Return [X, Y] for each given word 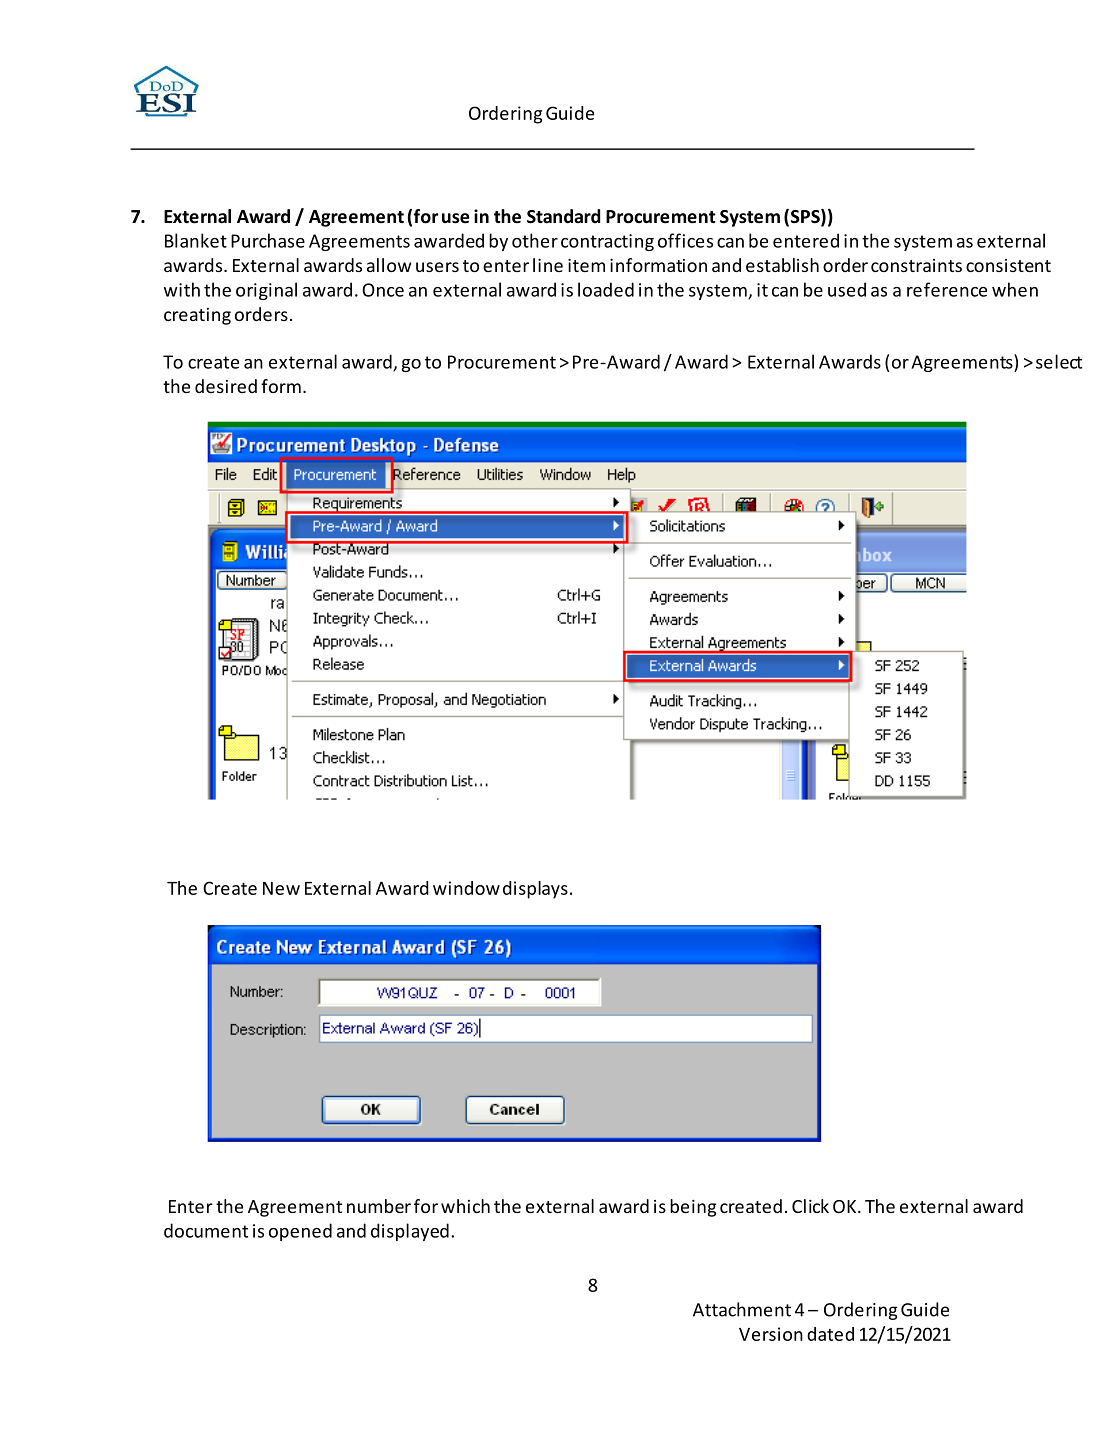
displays [535, 890]
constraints [916, 265]
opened [300, 1232]
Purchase [268, 240]
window [466, 888]
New [281, 888]
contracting [607, 242]
